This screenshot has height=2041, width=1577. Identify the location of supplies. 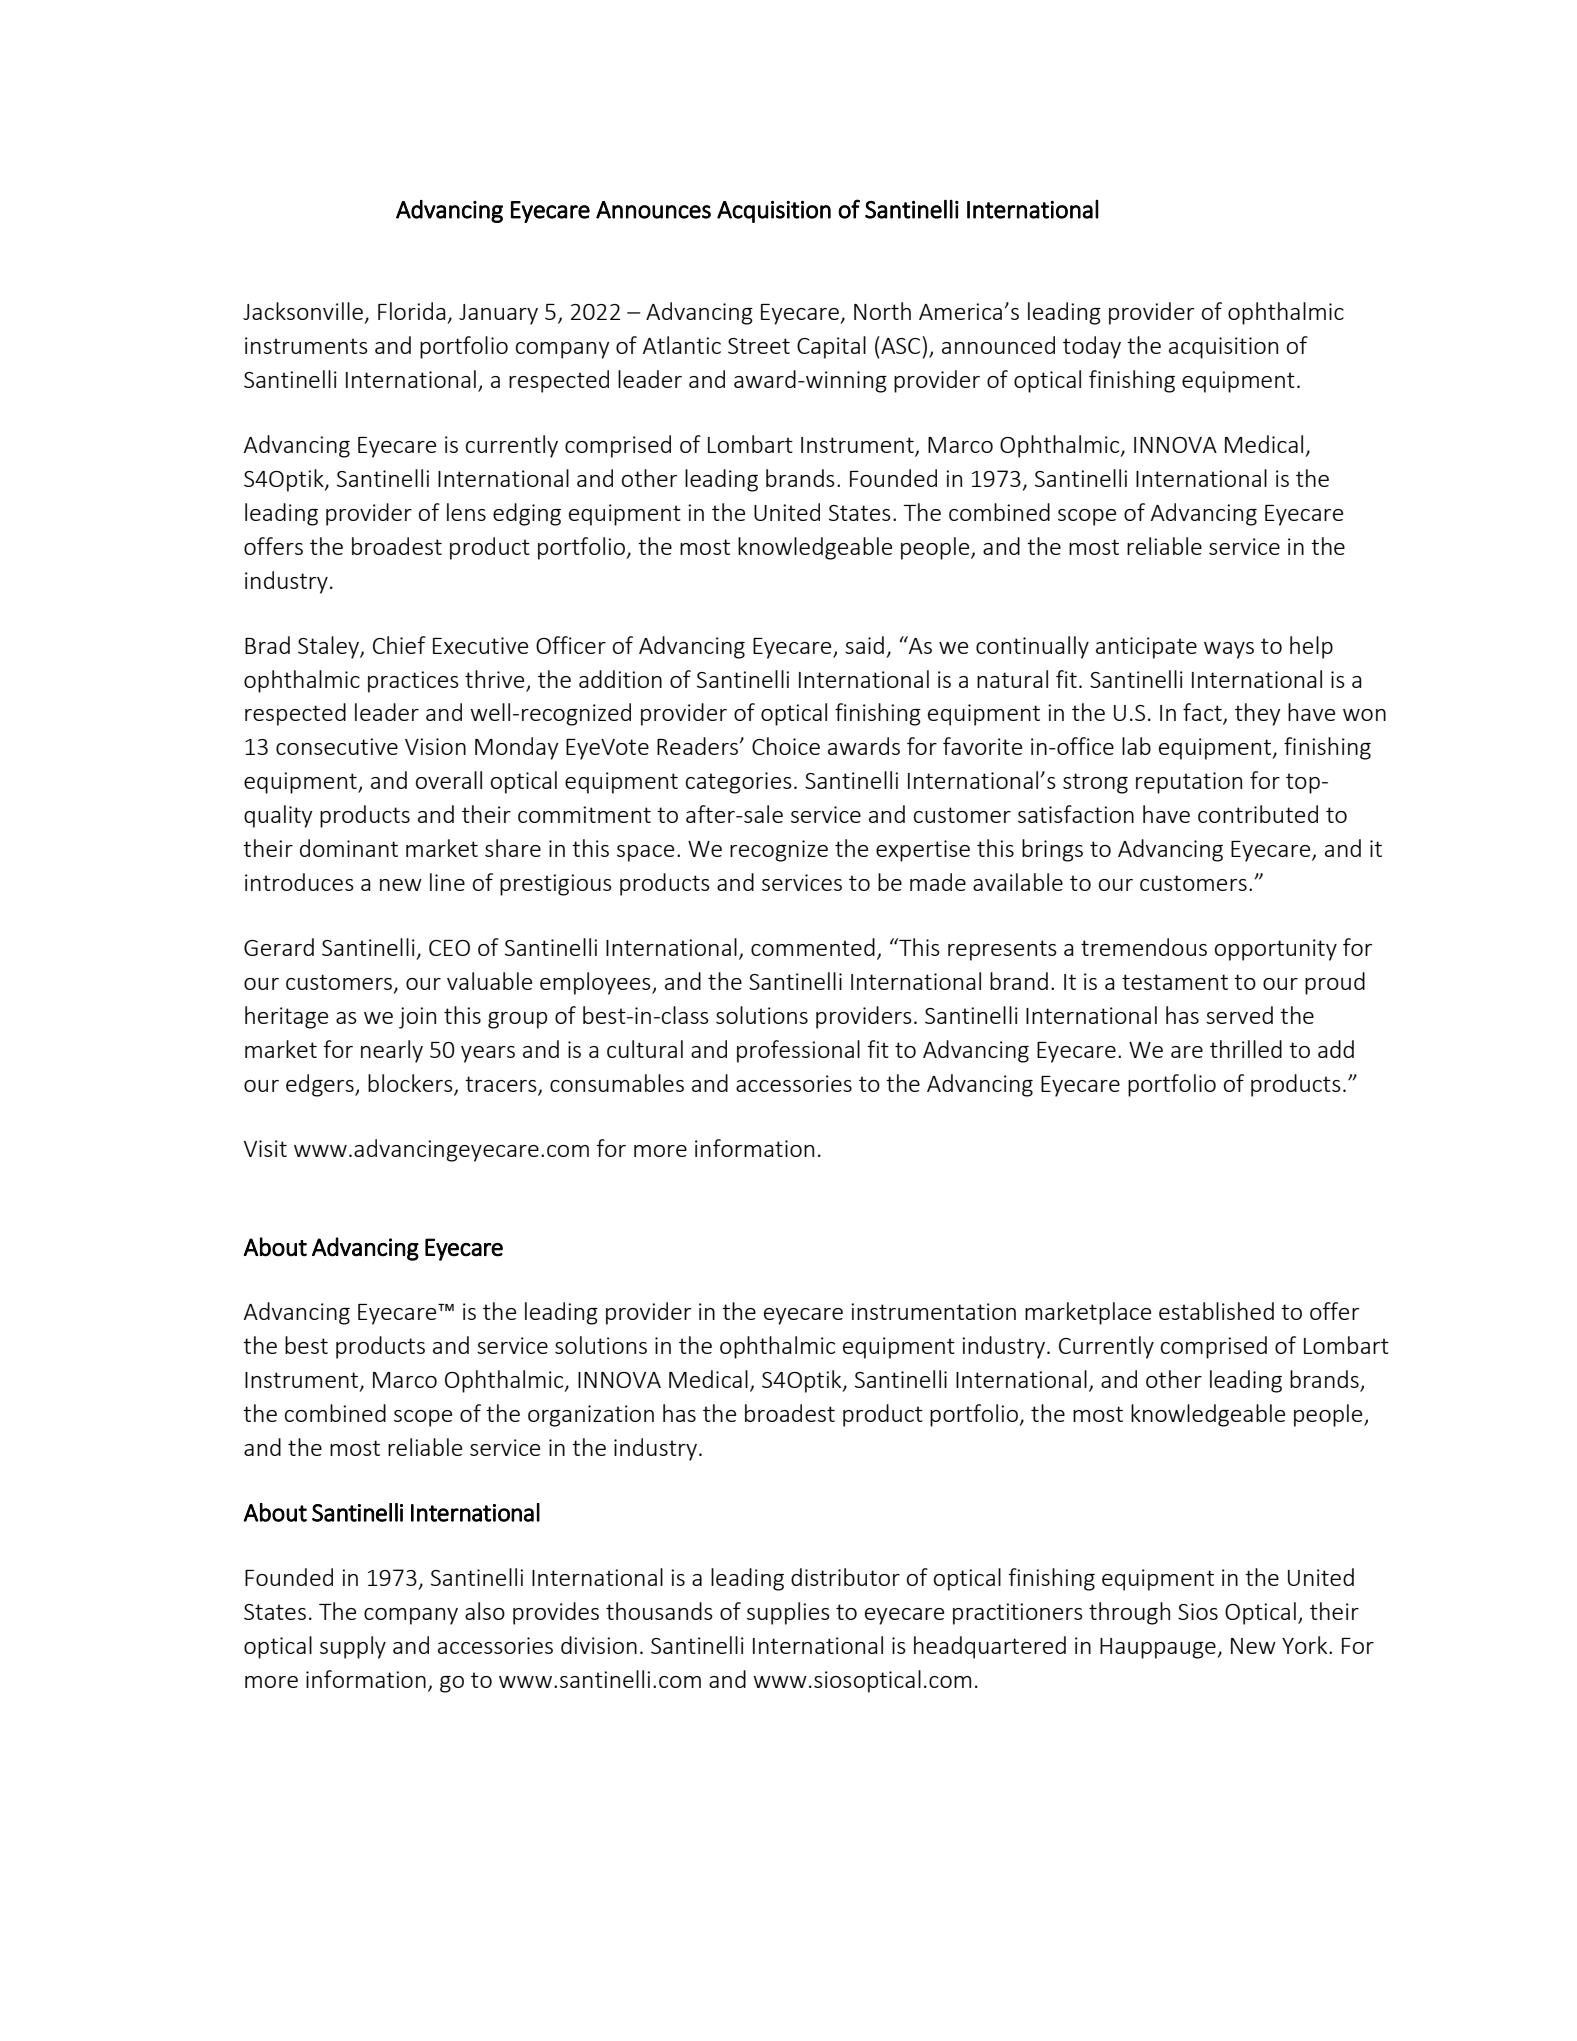
(788, 1613).
